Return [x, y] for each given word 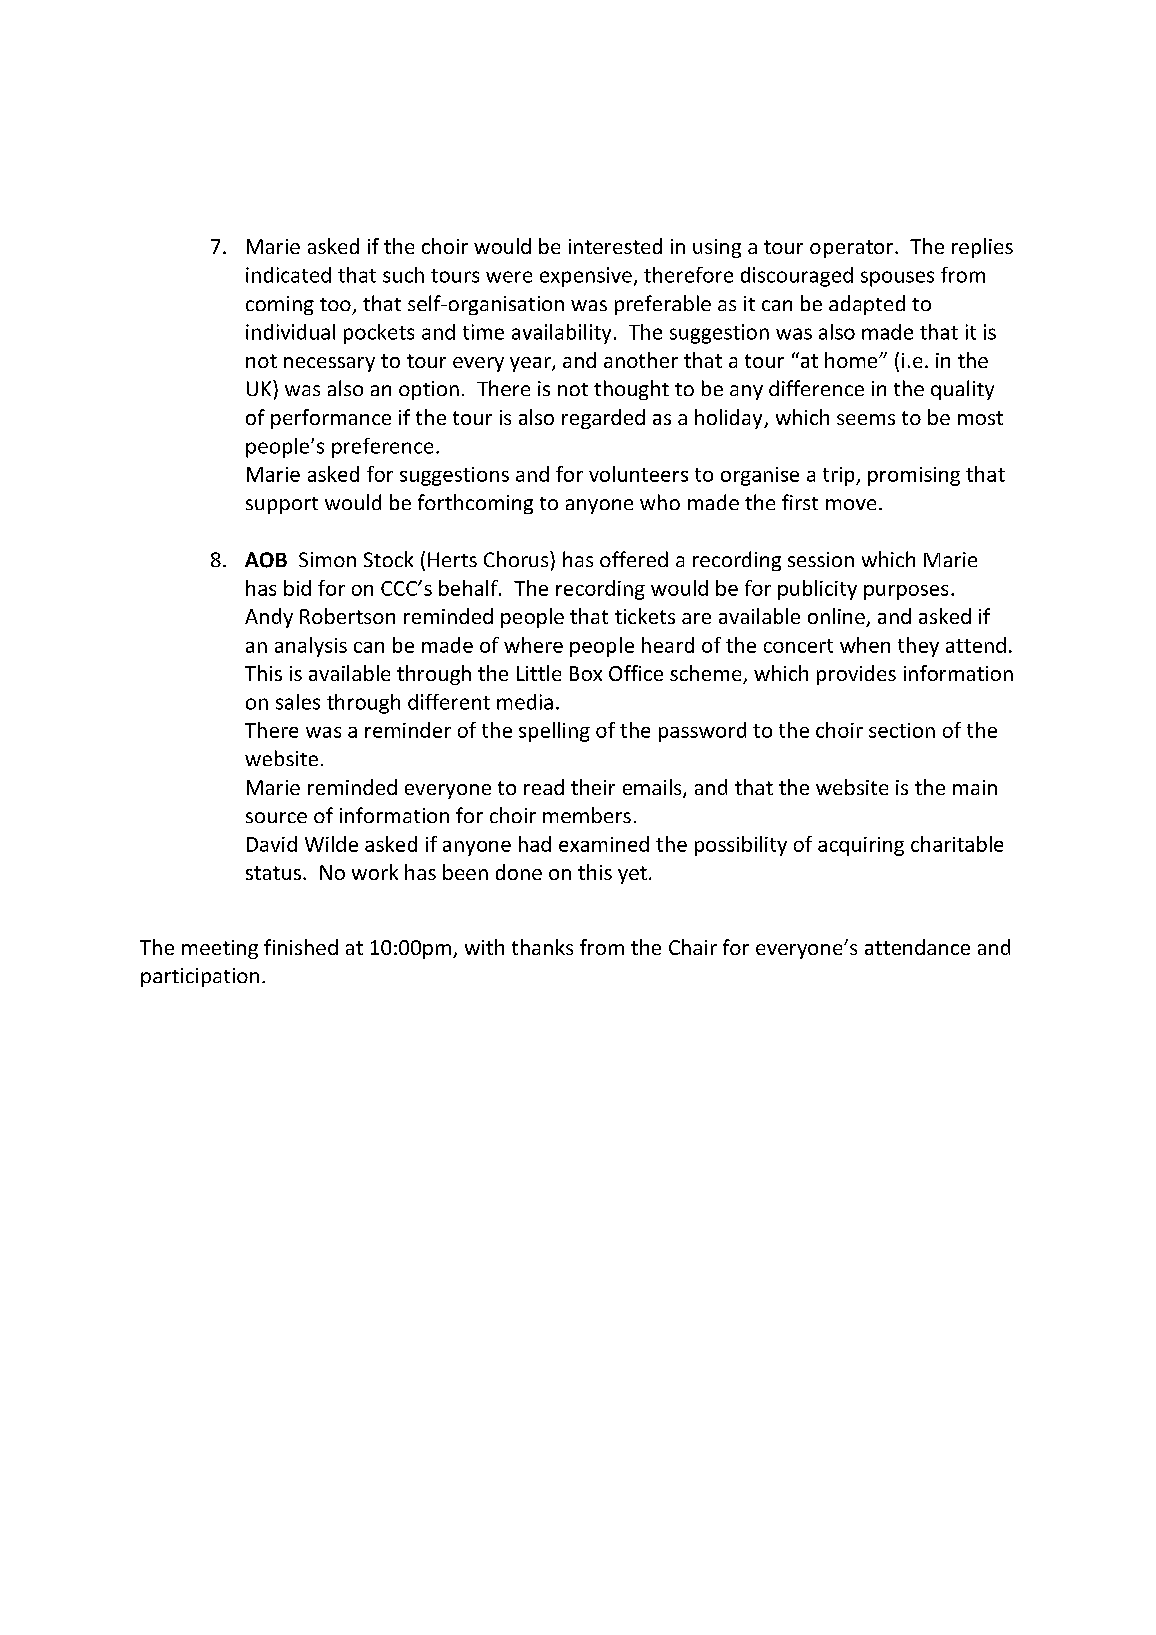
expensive [586, 277]
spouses [897, 279]
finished [301, 947]
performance [331, 419]
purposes [906, 592]
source [276, 817]
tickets [645, 616]
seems [866, 419]
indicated [288, 275]
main [975, 787]
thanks [542, 947]
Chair [693, 947]
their [593, 787]
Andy [269, 618]
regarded [603, 419]
